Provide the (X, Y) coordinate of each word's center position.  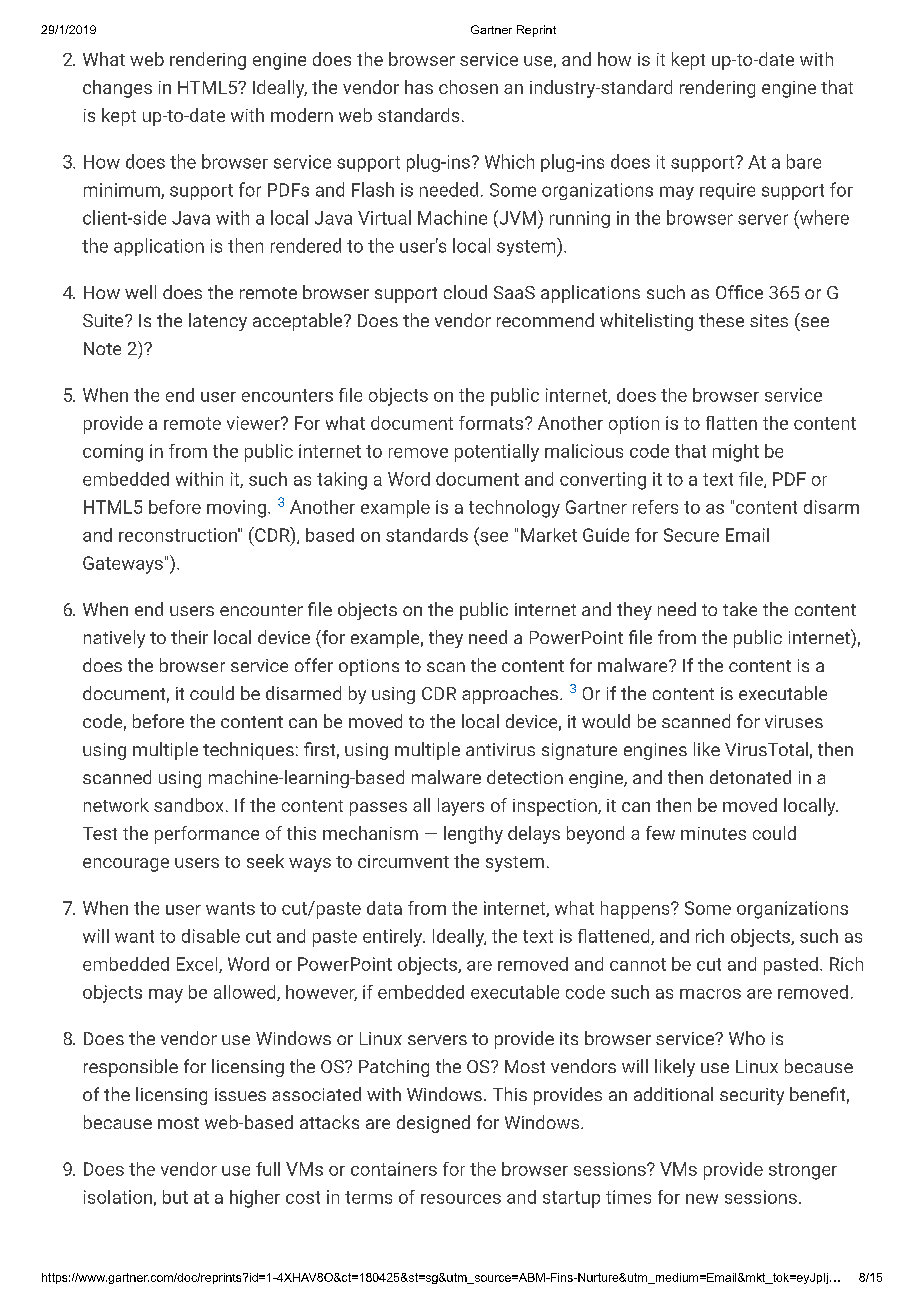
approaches (510, 695)
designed (433, 1124)
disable (211, 936)
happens (636, 910)
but (175, 1197)
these (721, 320)
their (189, 637)
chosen (468, 87)
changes (117, 89)
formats (491, 423)
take (740, 609)
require (727, 191)
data (384, 908)
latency (218, 322)
